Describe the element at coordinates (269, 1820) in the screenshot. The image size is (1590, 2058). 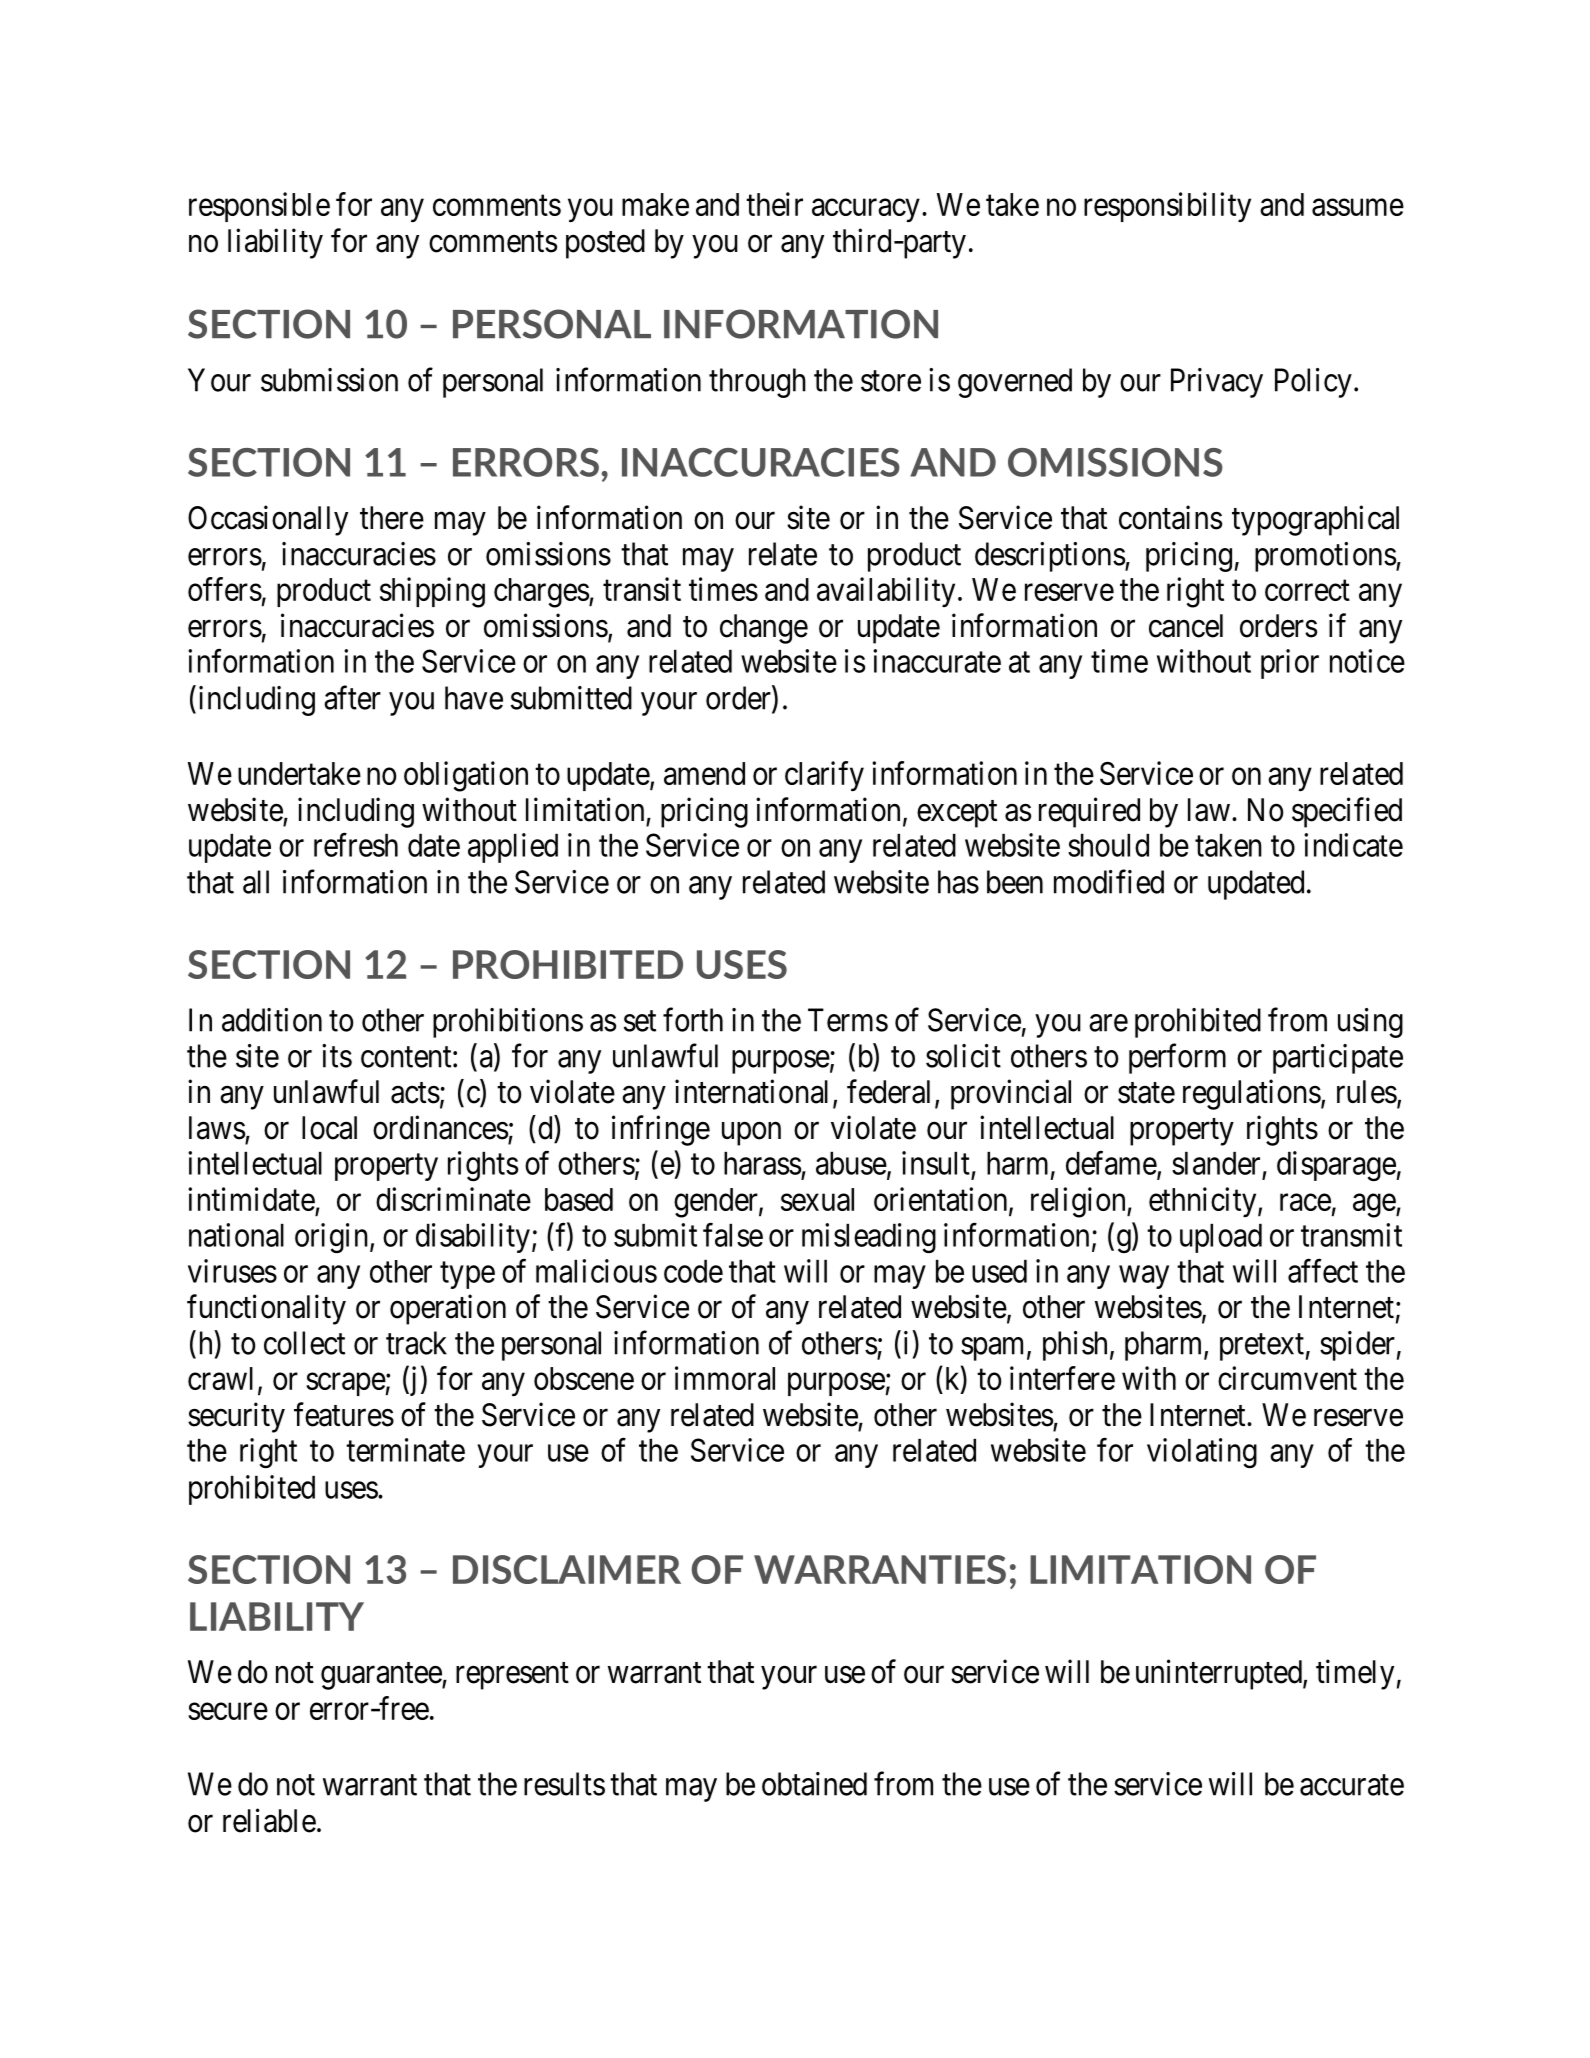
I see `reliable` at that location.
